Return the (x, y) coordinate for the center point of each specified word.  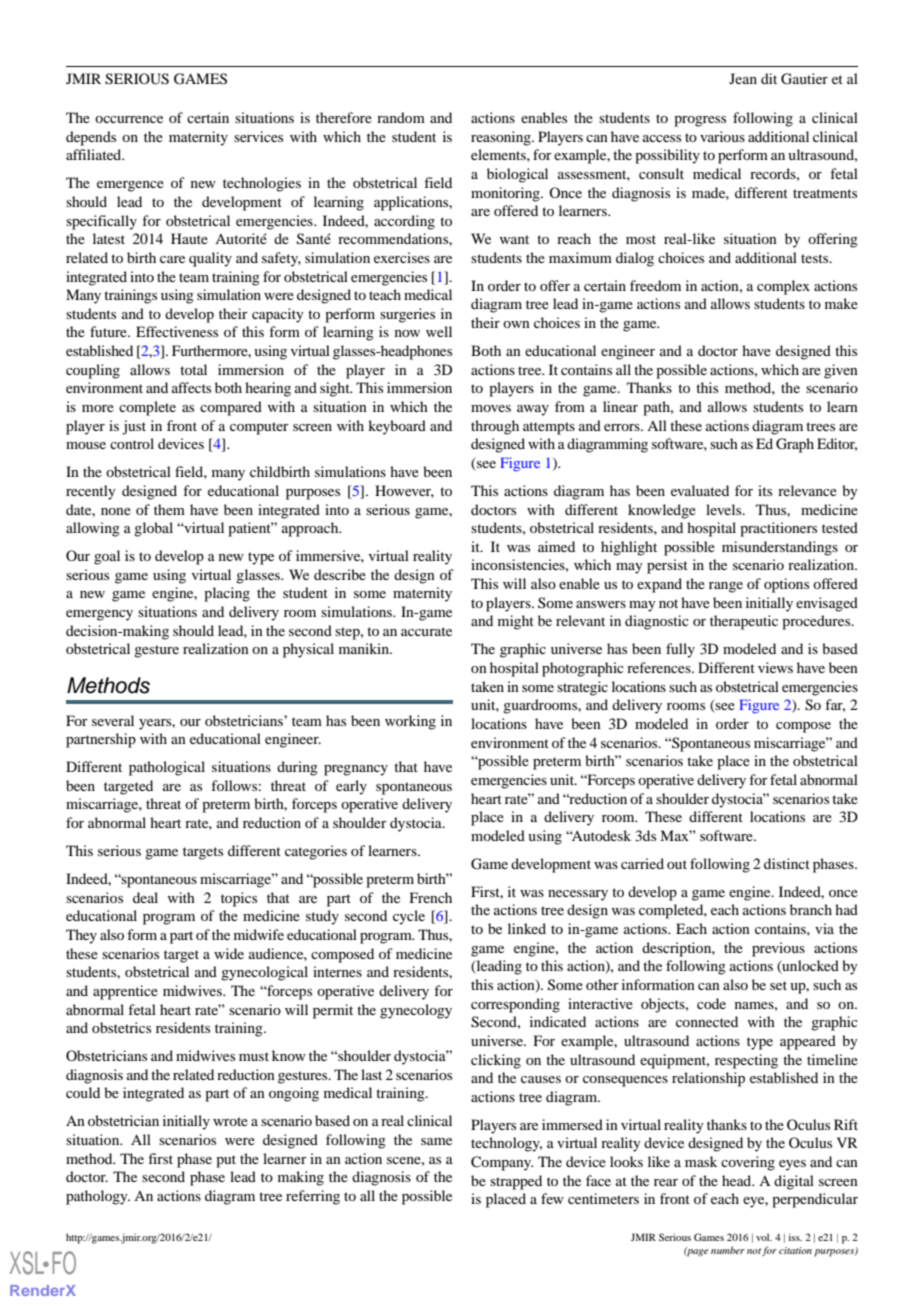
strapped (516, 1182)
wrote (230, 1121)
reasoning (502, 138)
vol (764, 1237)
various (722, 136)
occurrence (129, 119)
